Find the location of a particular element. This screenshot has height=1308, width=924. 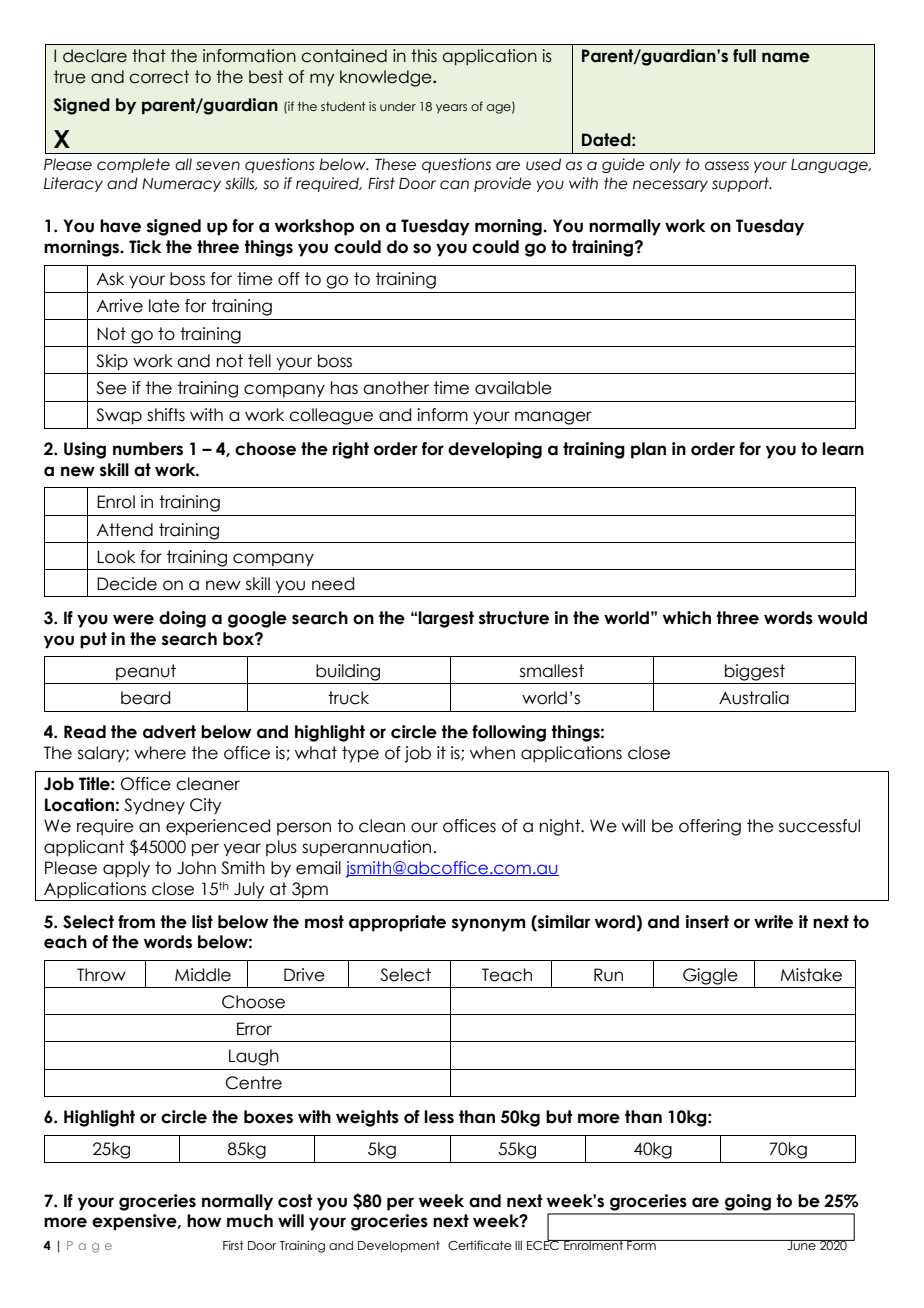

correct is located at coordinates (159, 77).
